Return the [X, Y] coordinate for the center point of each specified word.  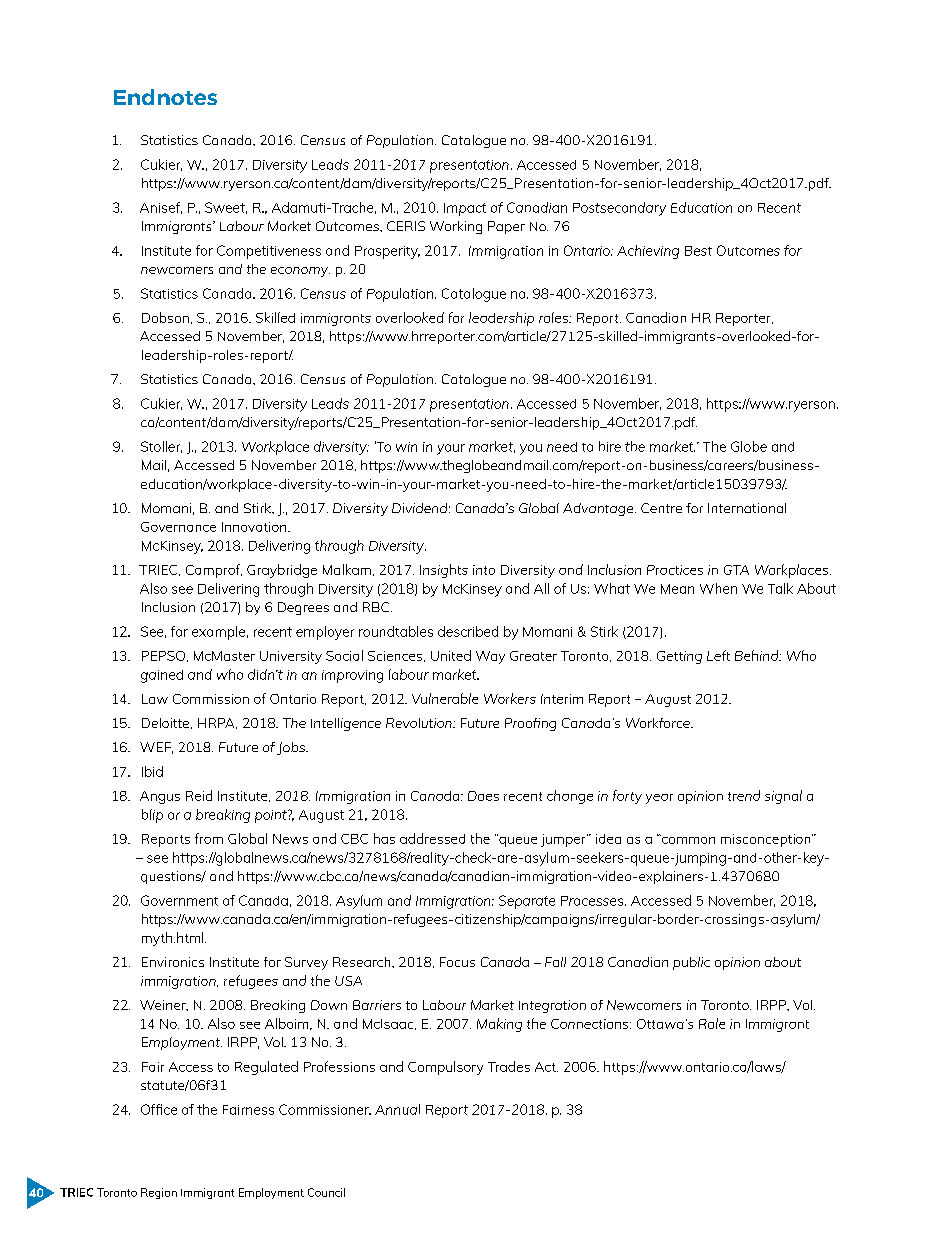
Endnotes [165, 97]
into [484, 570]
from [209, 838]
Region [159, 1193]
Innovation [255, 527]
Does [483, 796]
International [747, 508]
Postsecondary [619, 209]
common [687, 839]
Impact [465, 209]
